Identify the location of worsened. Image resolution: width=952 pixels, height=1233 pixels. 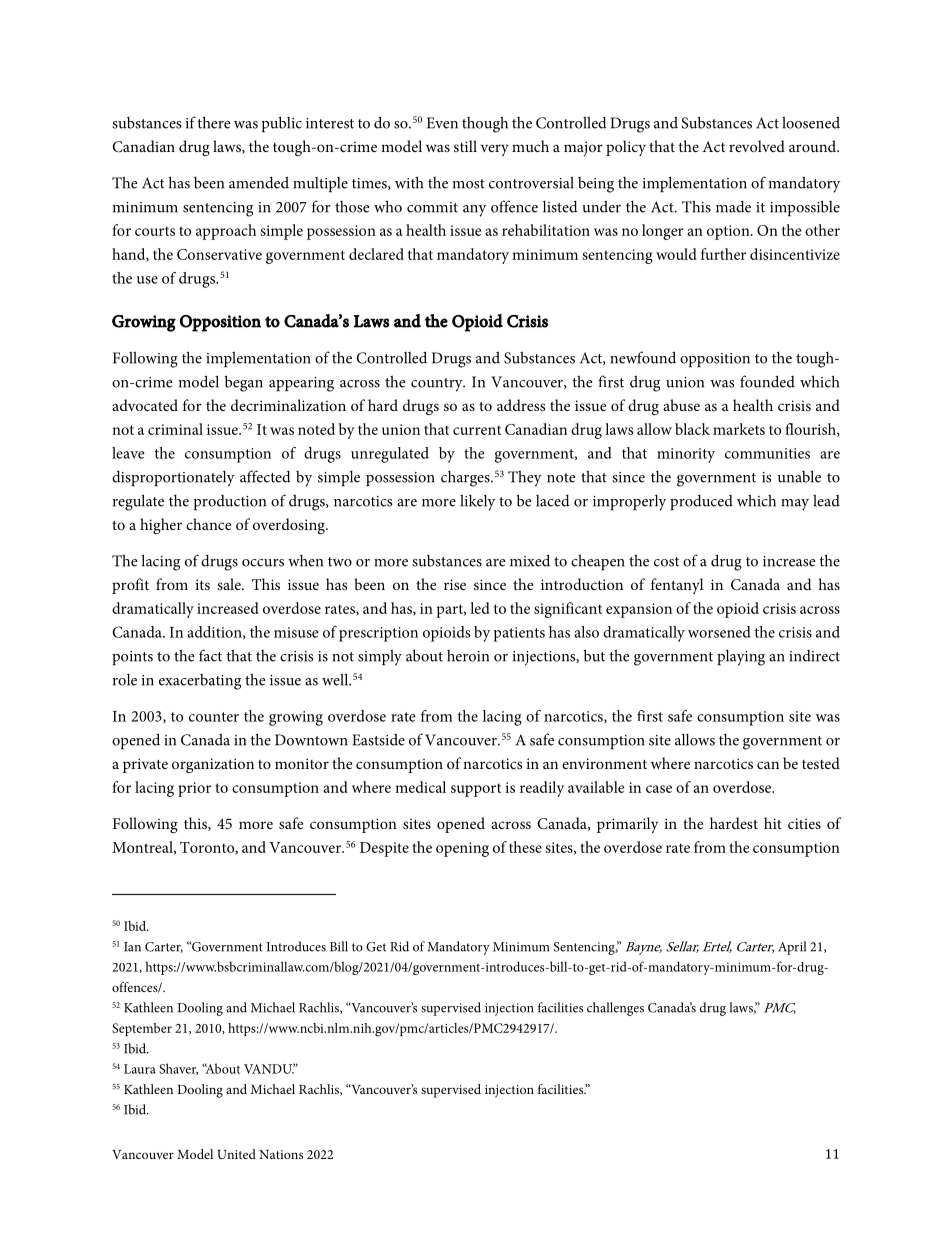
(719, 632).
